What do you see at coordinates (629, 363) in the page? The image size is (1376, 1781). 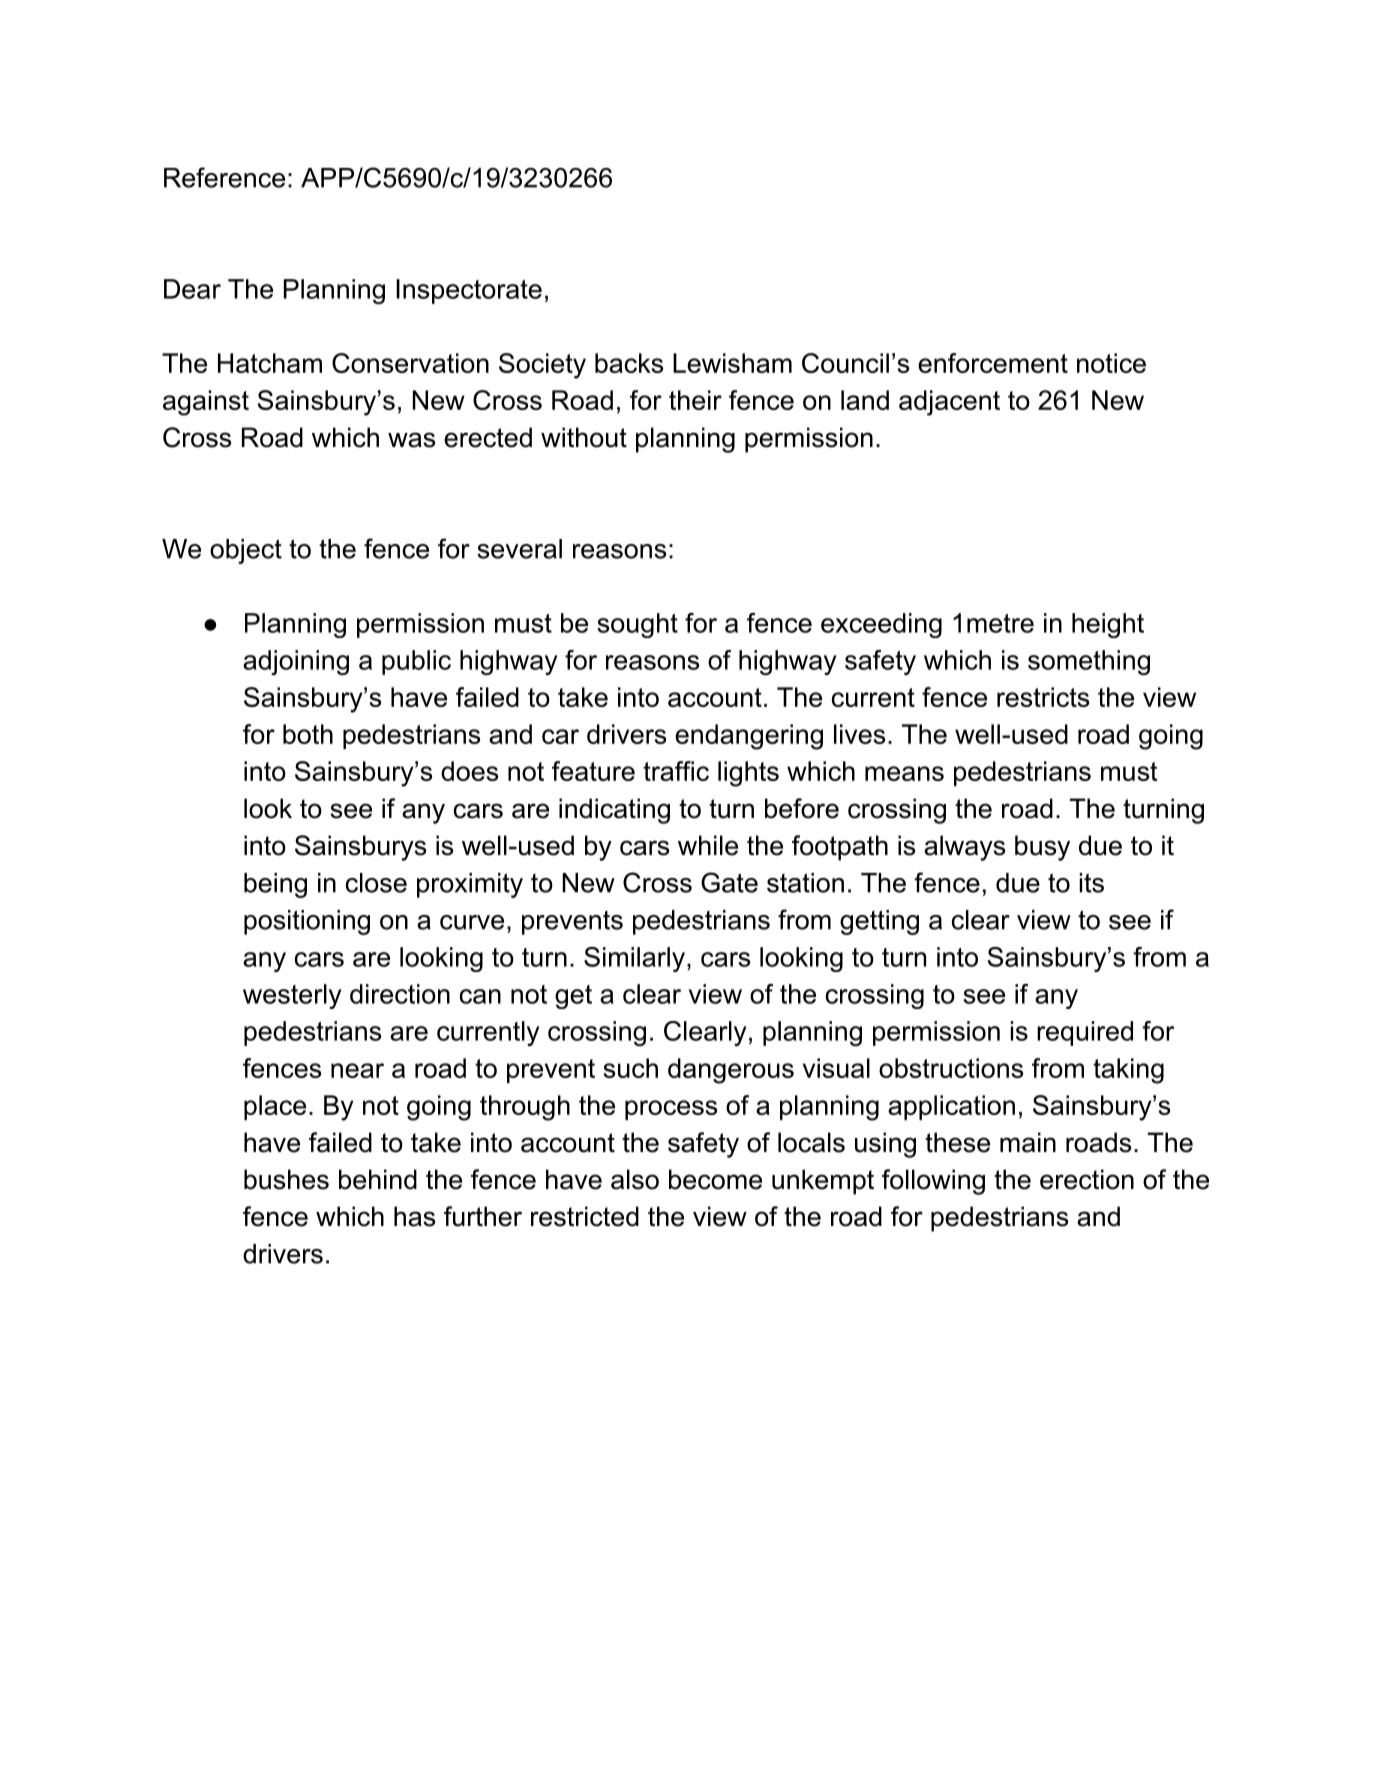 I see `backs` at bounding box center [629, 363].
